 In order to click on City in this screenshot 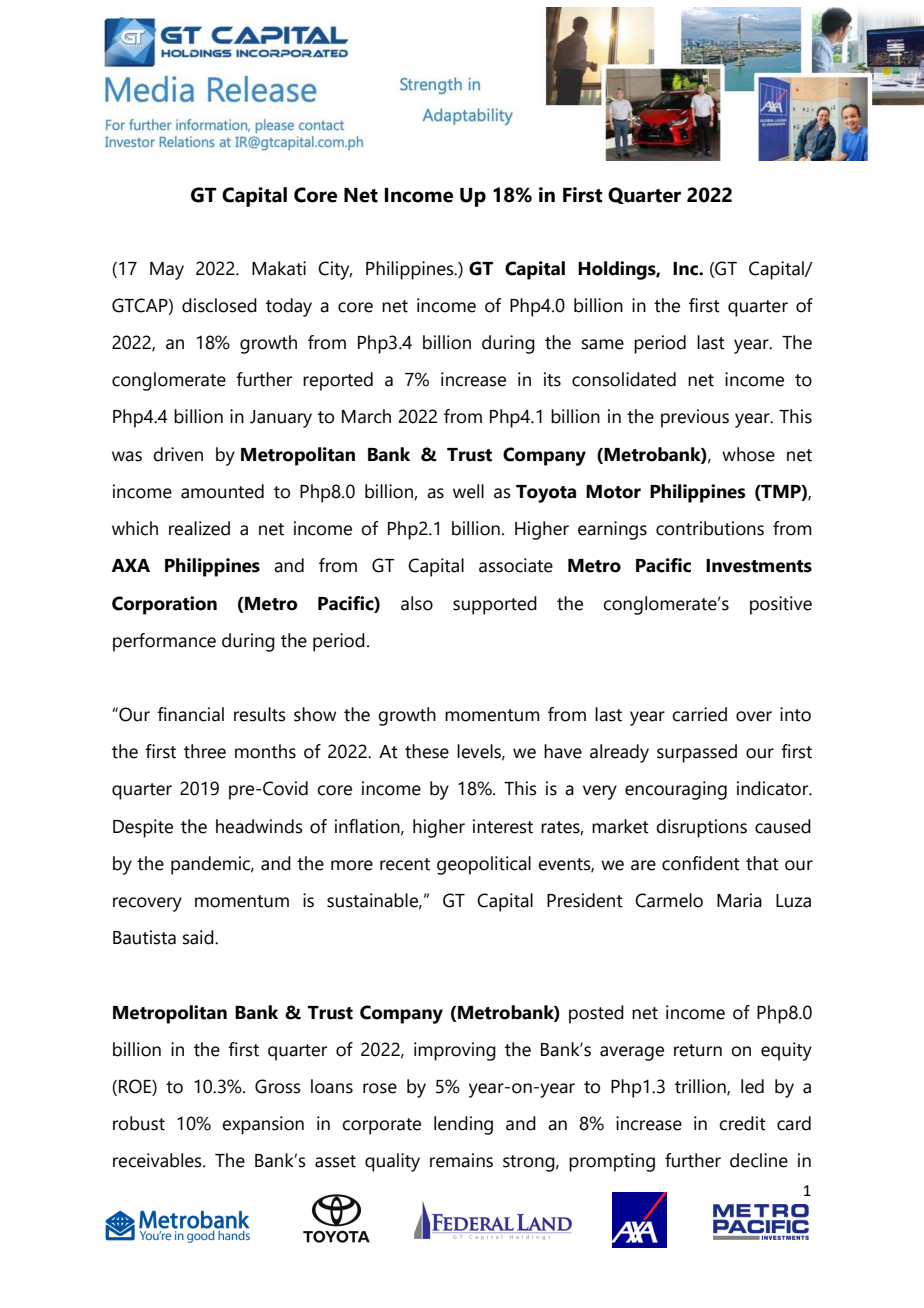, I will do `click(335, 270)`.
